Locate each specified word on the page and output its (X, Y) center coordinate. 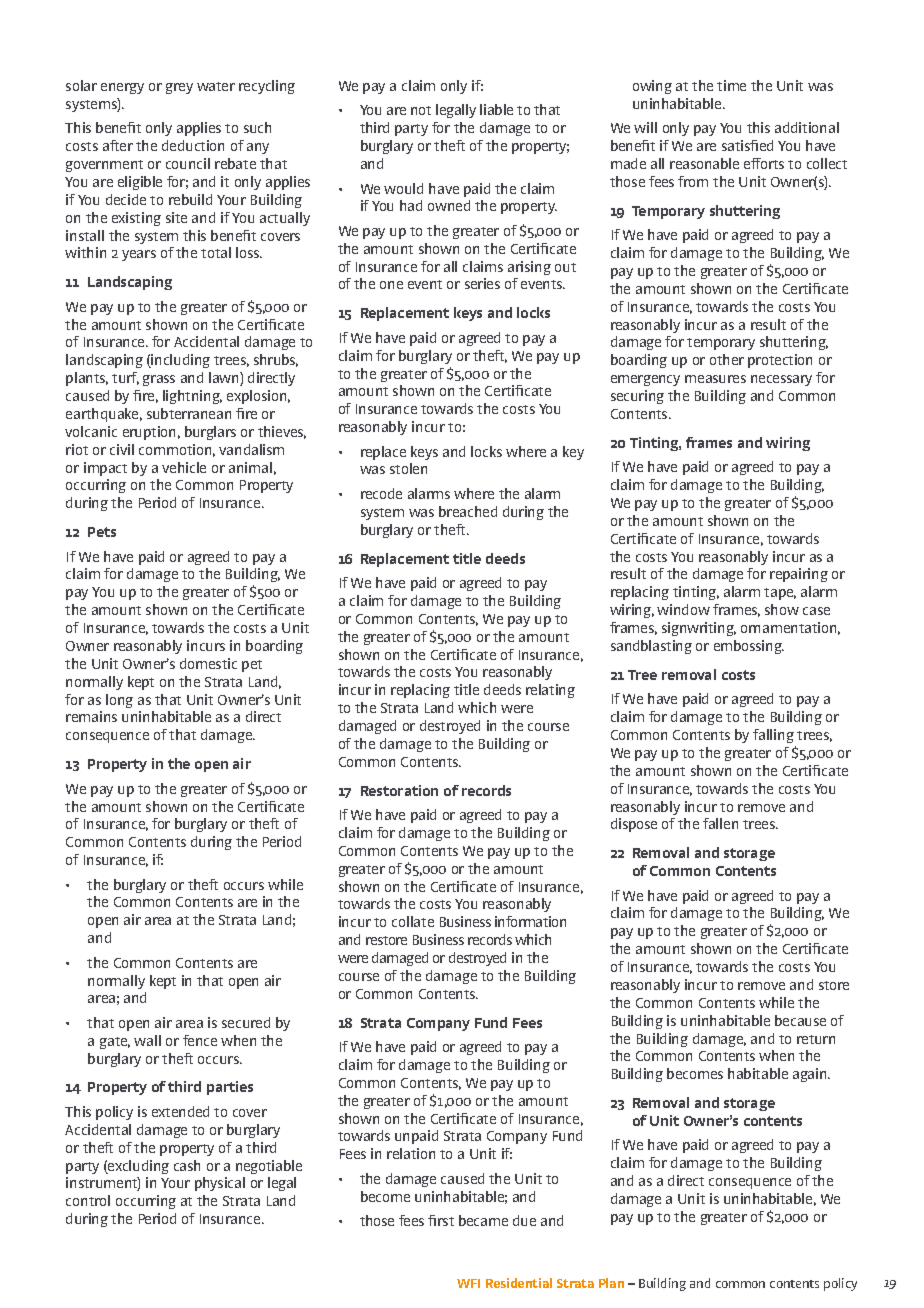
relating (550, 691)
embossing (749, 647)
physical (220, 1184)
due (524, 1220)
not (421, 110)
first (441, 1220)
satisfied (747, 145)
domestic (208, 663)
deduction (193, 145)
